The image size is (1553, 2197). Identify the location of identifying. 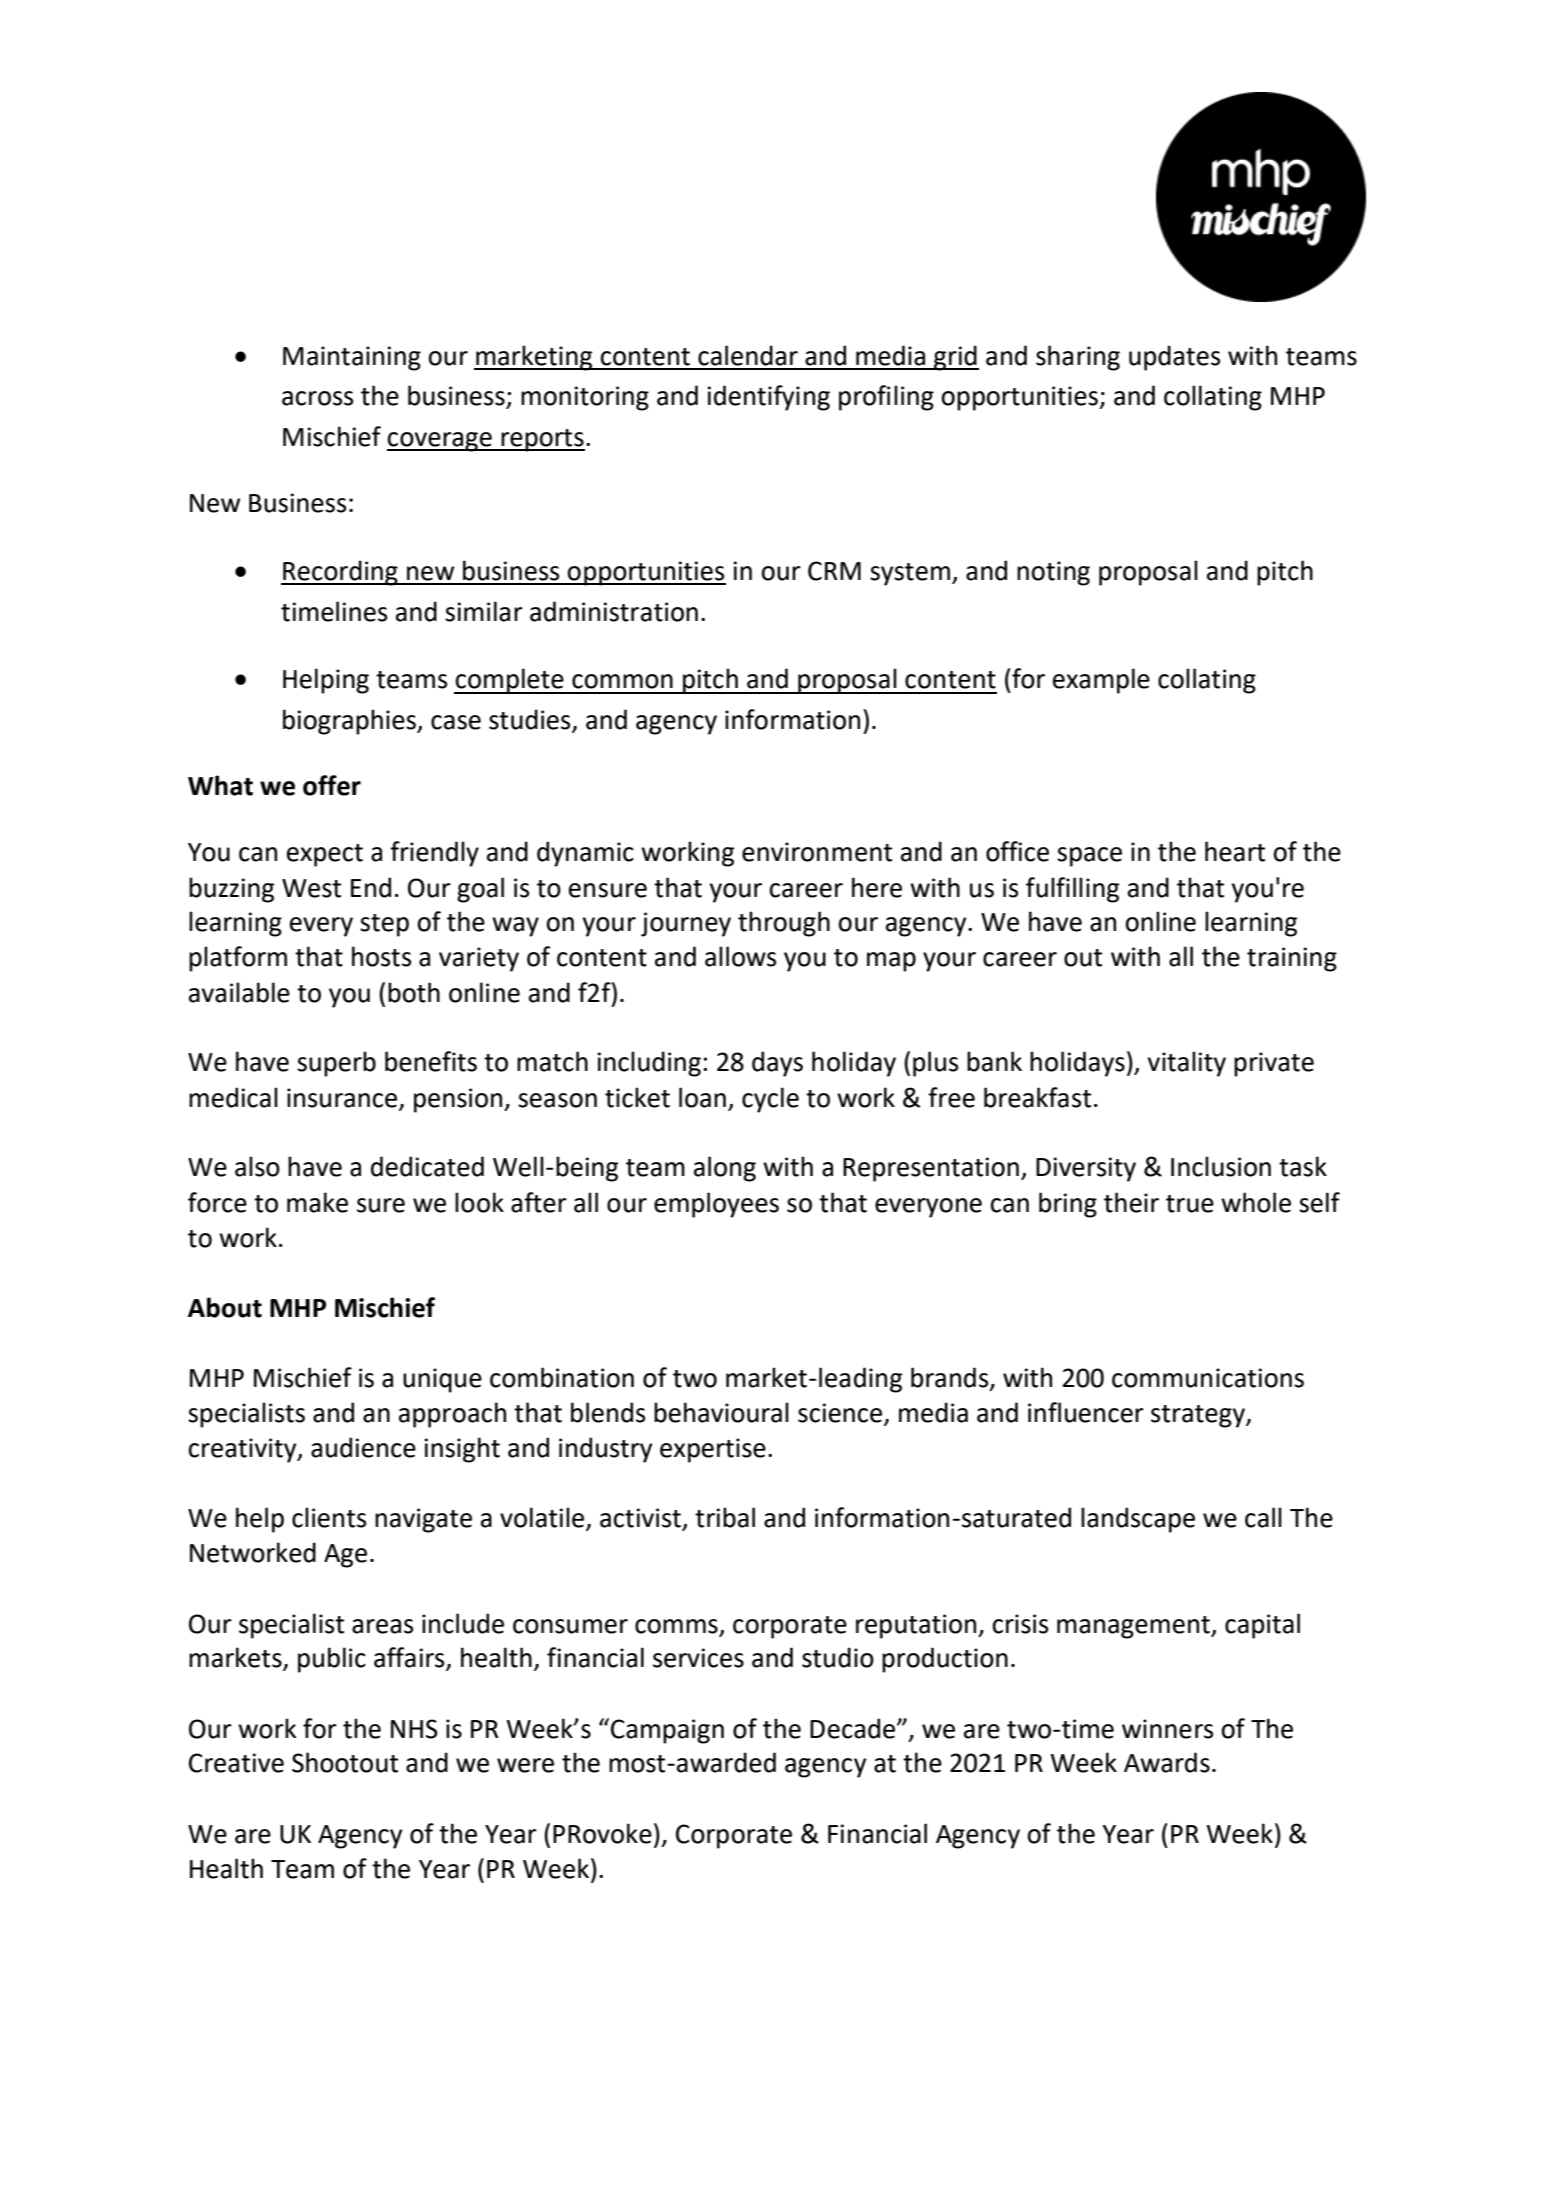
(768, 398).
